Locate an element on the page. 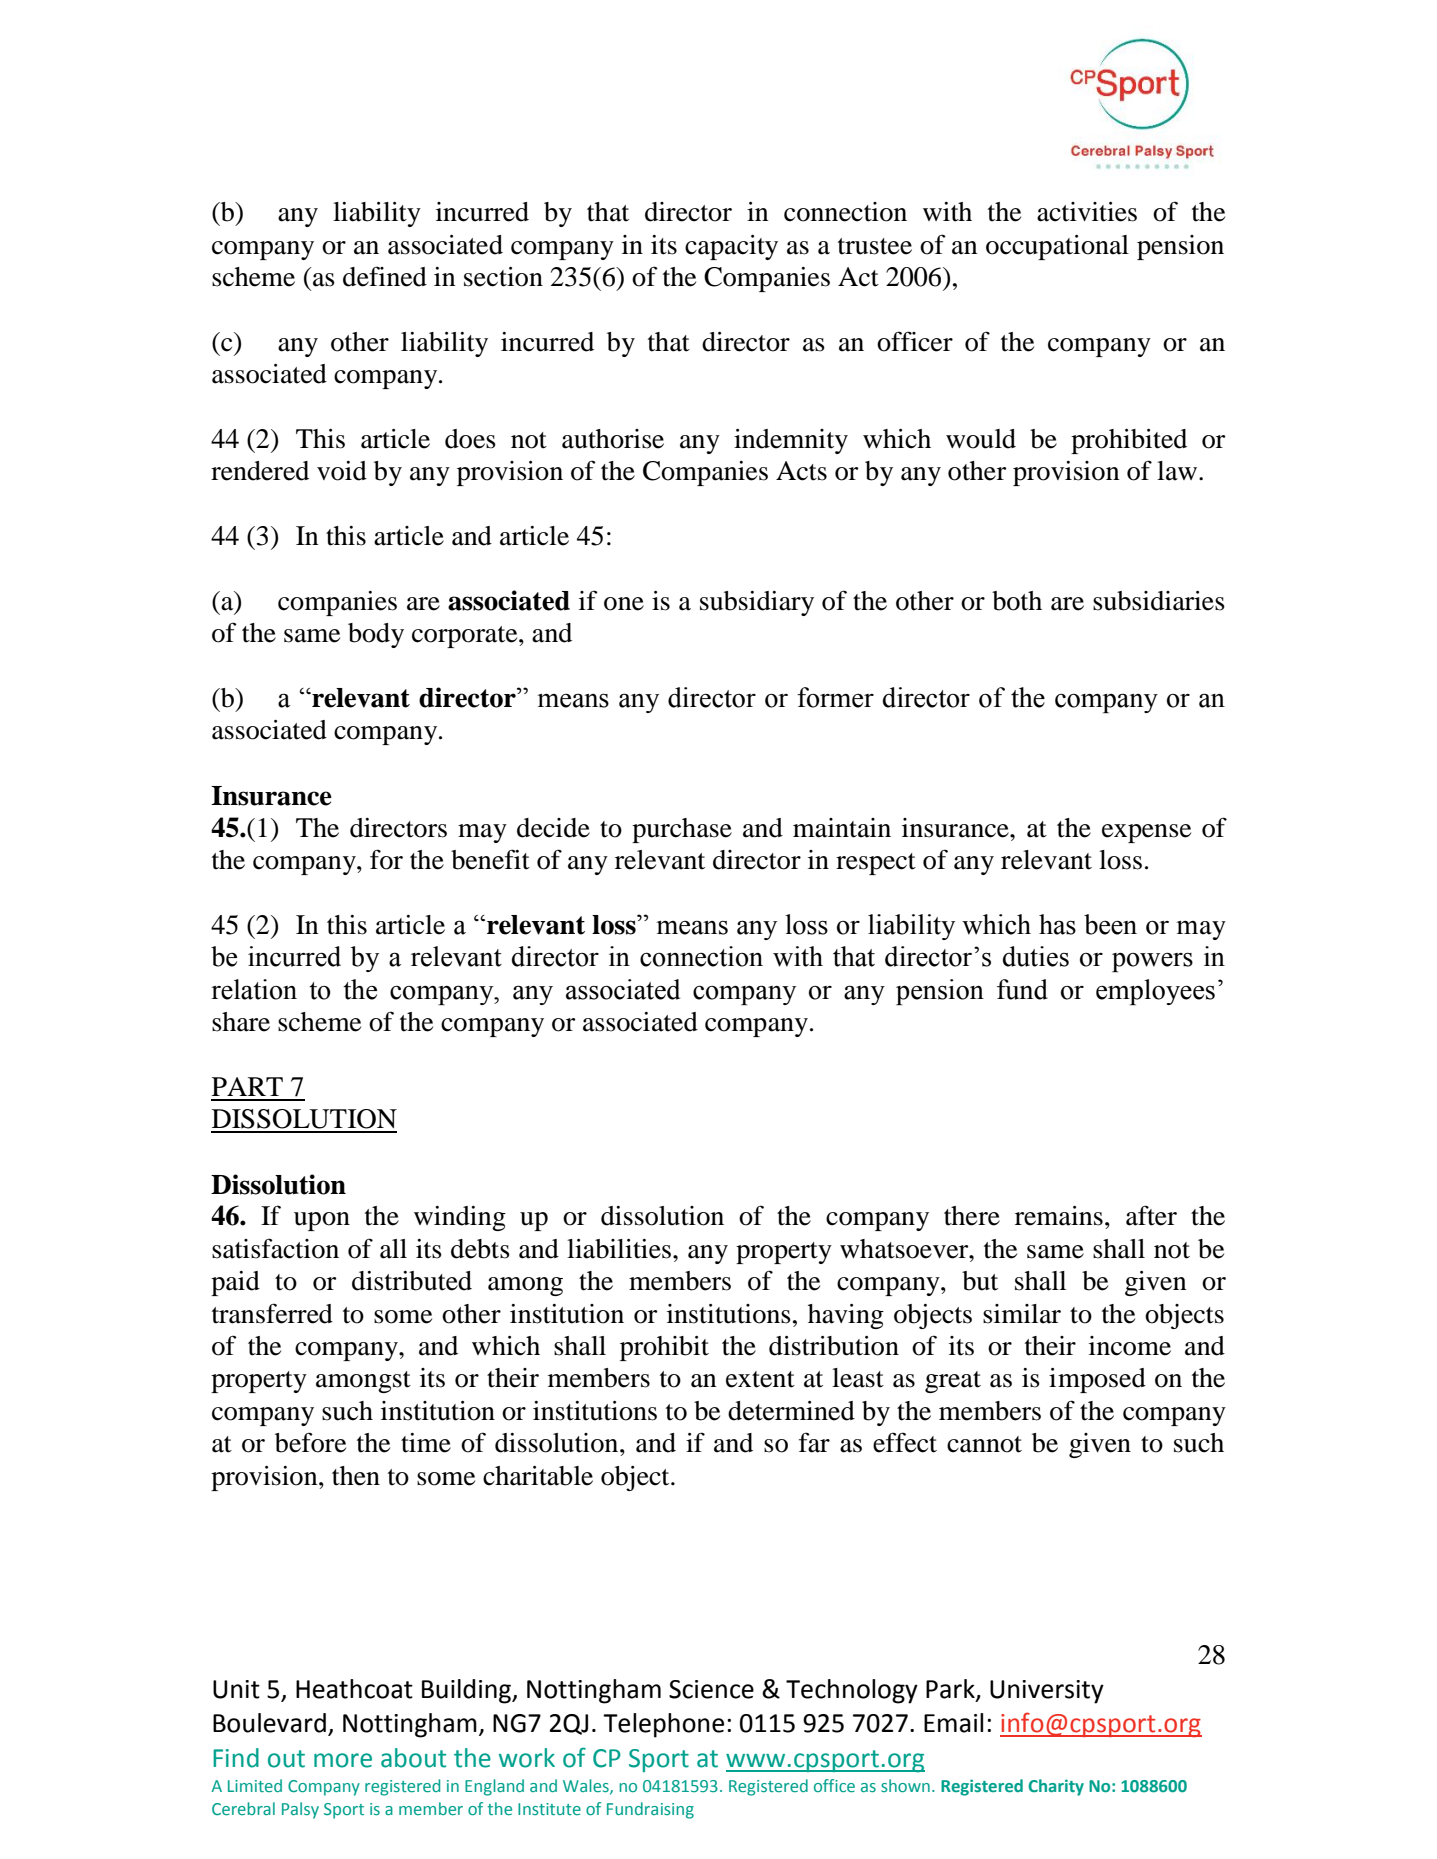 The height and width of the page is (1859, 1437). defined is located at coordinates (385, 276).
